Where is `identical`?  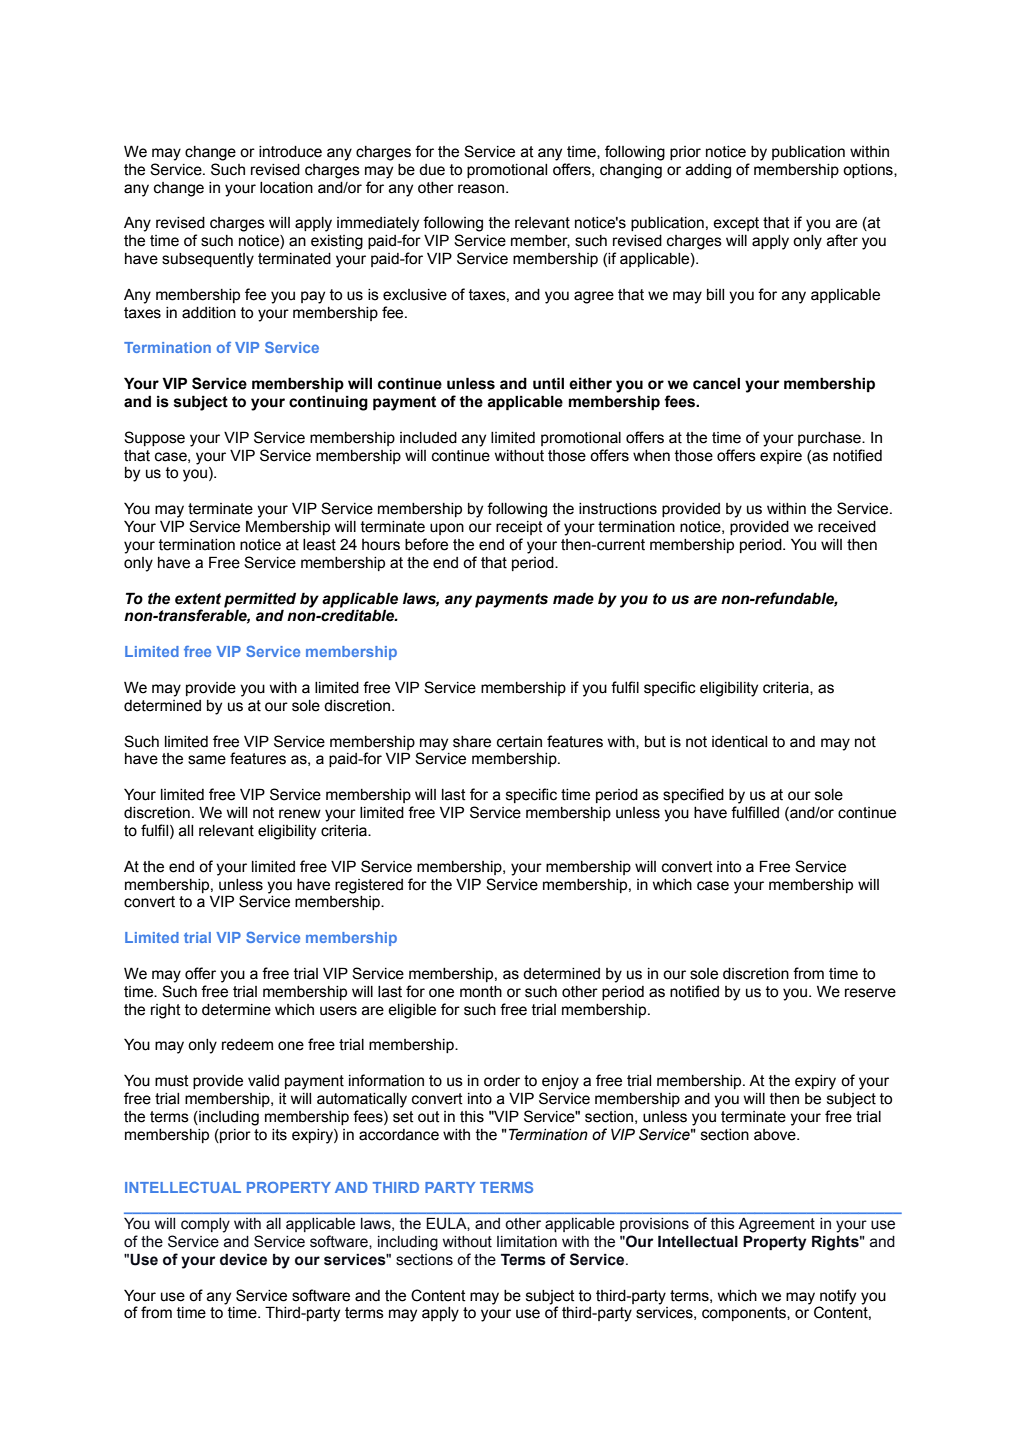 identical is located at coordinates (739, 742).
